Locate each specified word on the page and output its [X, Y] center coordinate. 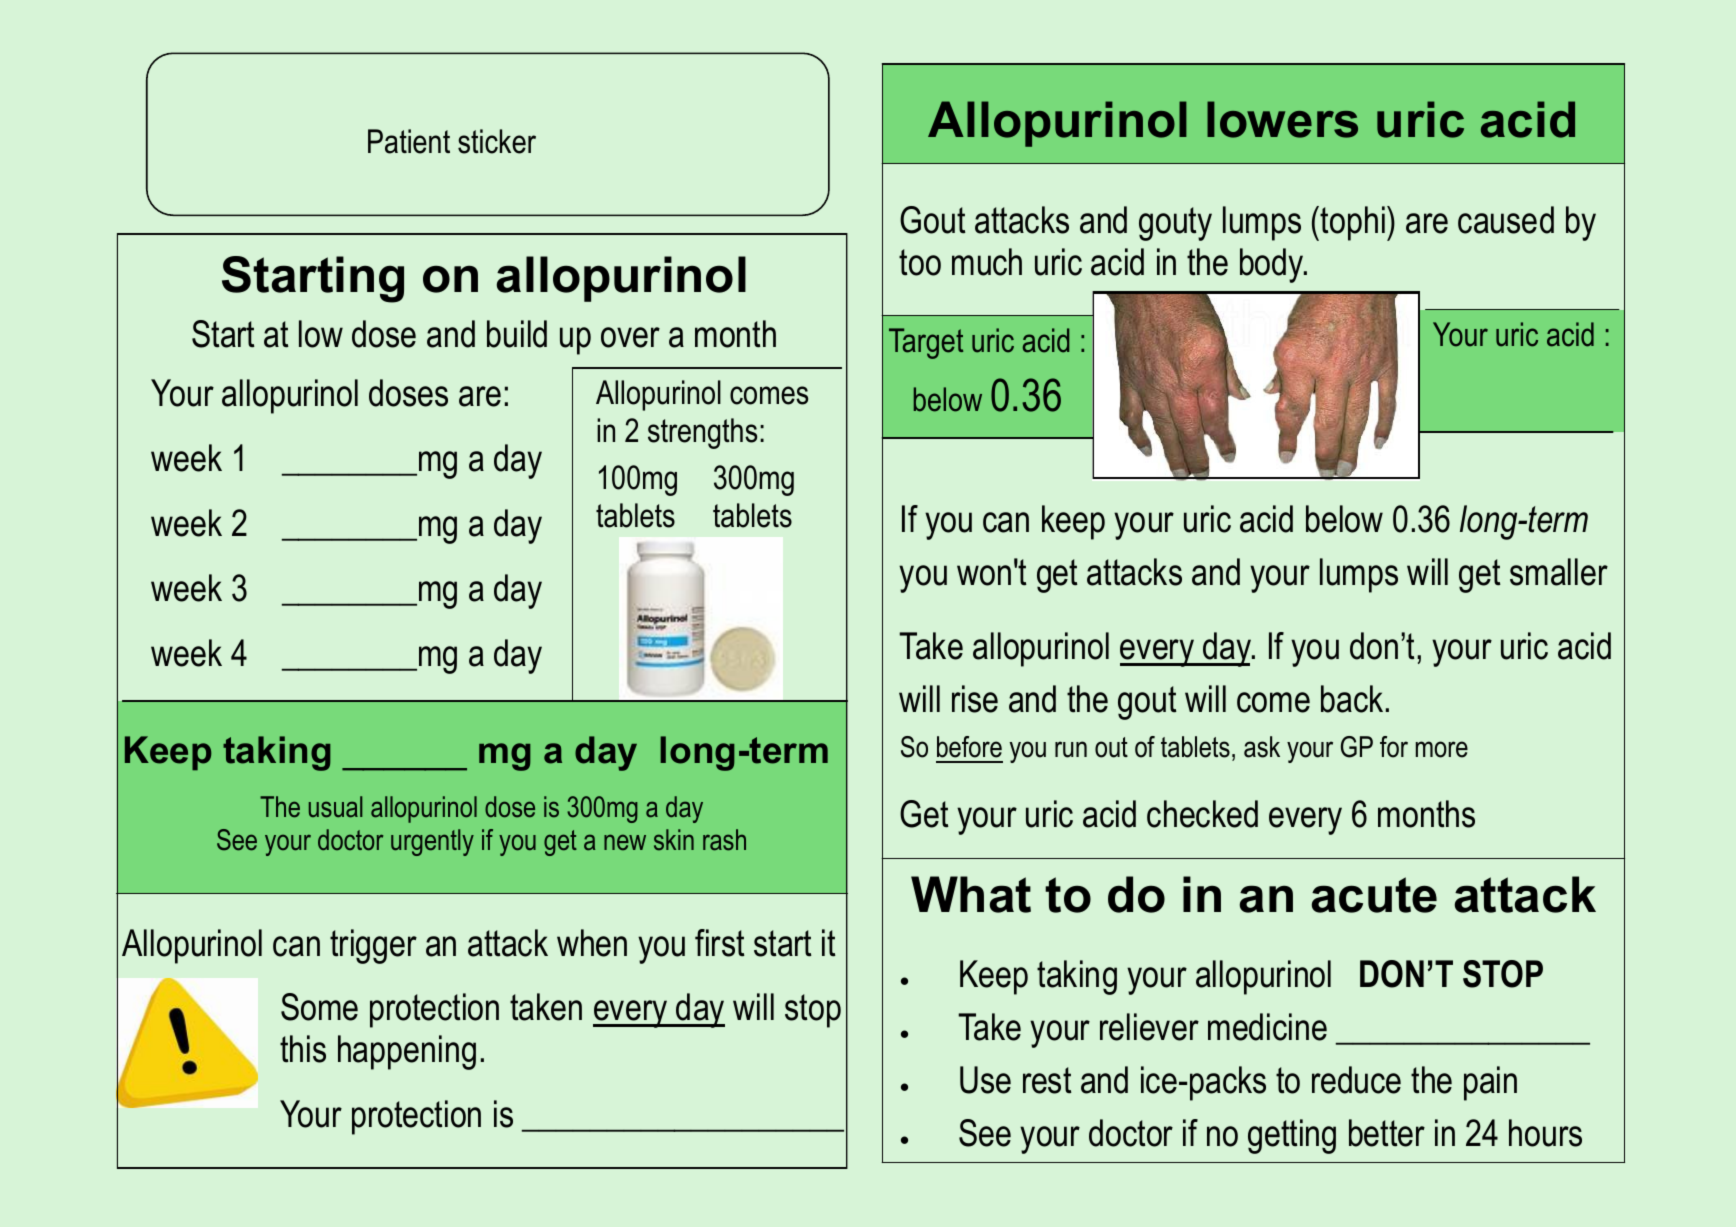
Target [926, 343]
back [1352, 699]
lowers [1282, 119]
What [971, 894]
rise [975, 699]
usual [335, 807]
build [517, 334]
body [1273, 265]
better [1387, 1133]
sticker [497, 141]
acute [1374, 895]
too [920, 262]
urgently [432, 842]
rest [1047, 1080]
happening [407, 1052]
